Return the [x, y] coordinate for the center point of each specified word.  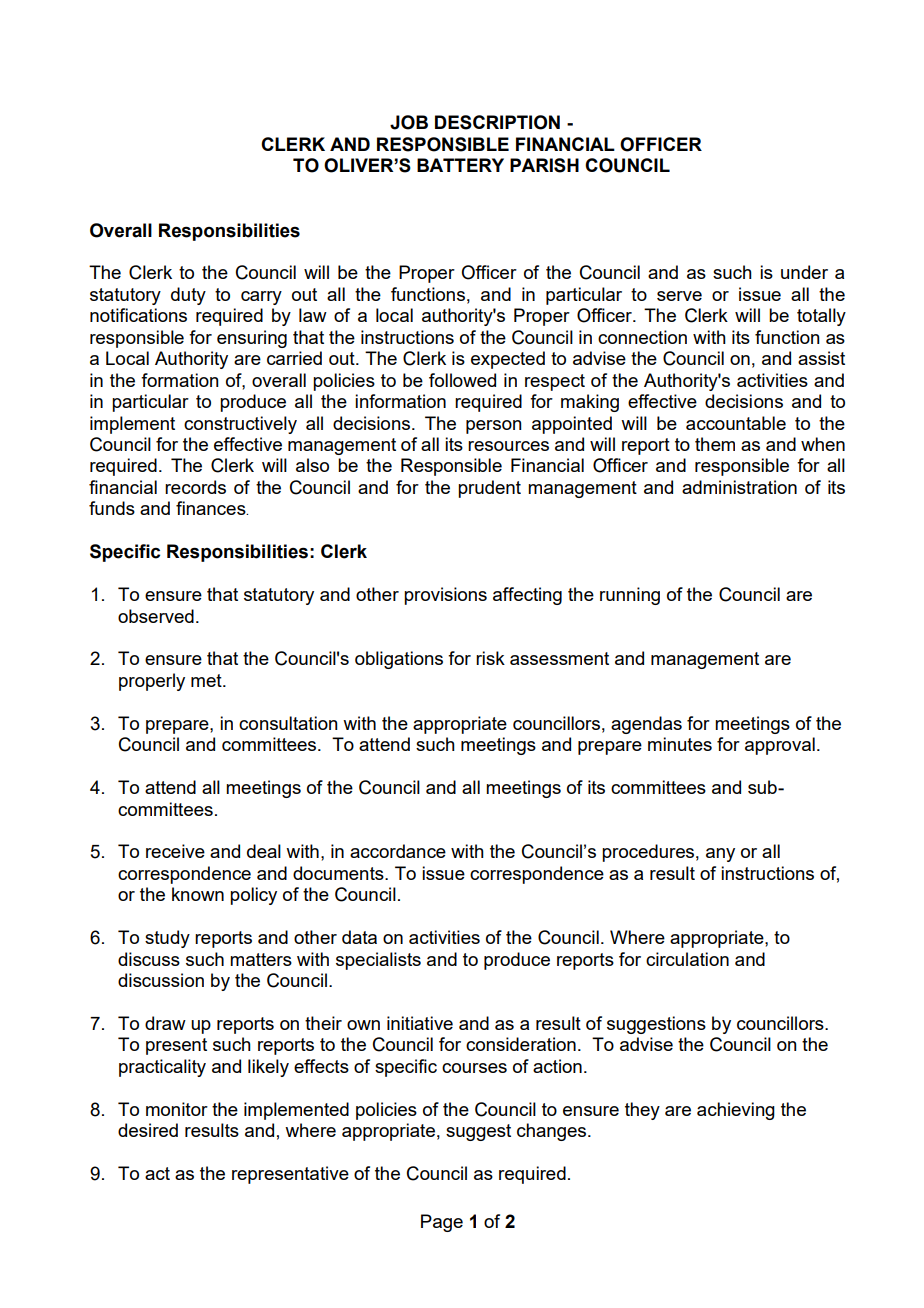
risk [490, 658]
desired [148, 1130]
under [804, 272]
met [207, 680]
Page [442, 1223]
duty [188, 296]
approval [780, 746]
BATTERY [460, 165]
